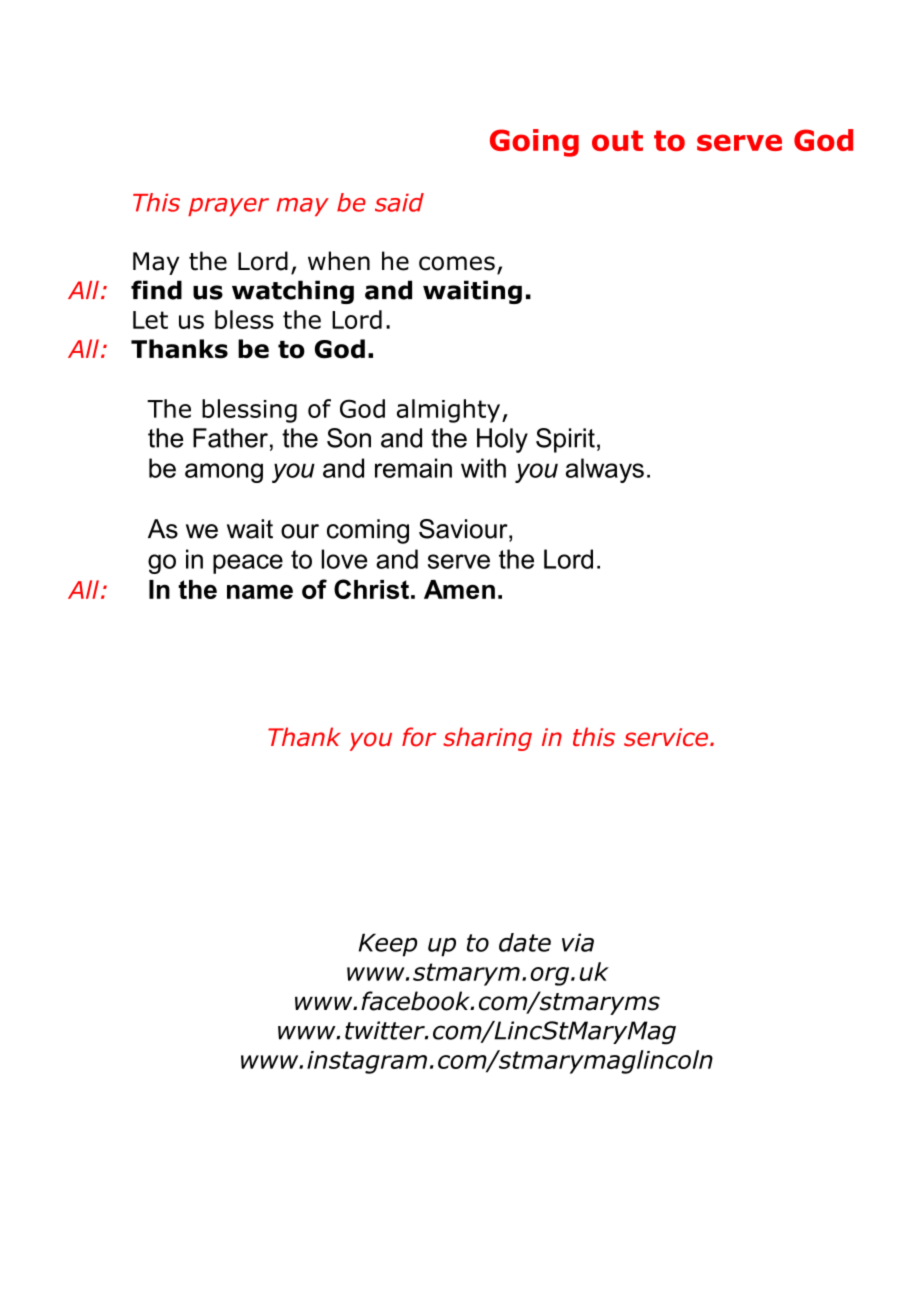 The height and width of the image is (1307, 924). What do you see at coordinates (388, 945) in the image?
I see `Keep` at bounding box center [388, 945].
